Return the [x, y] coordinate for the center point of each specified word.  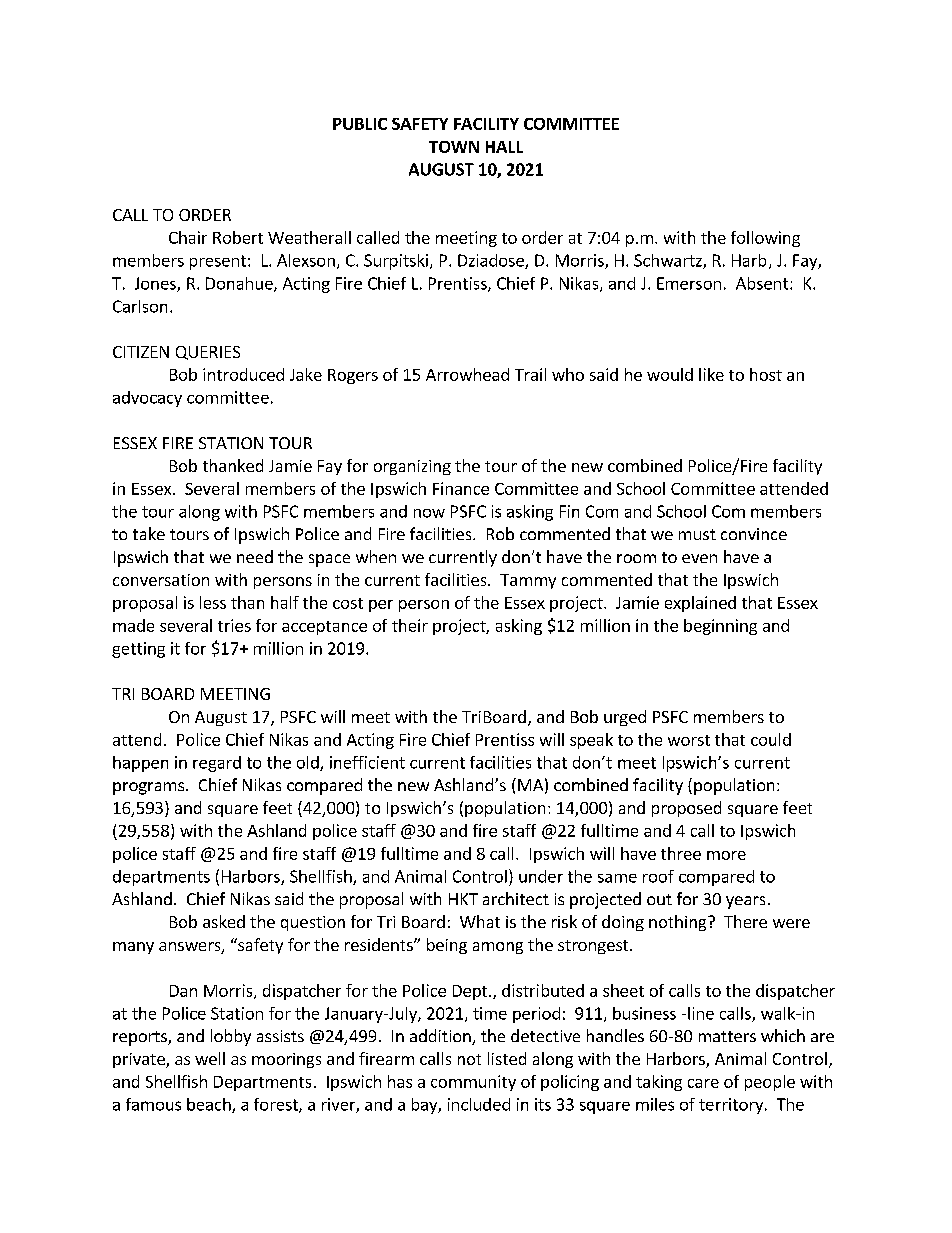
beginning [720, 627]
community [473, 1083]
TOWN [454, 147]
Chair [188, 237]
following [765, 239]
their [410, 625]
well [210, 1058]
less [213, 602]
